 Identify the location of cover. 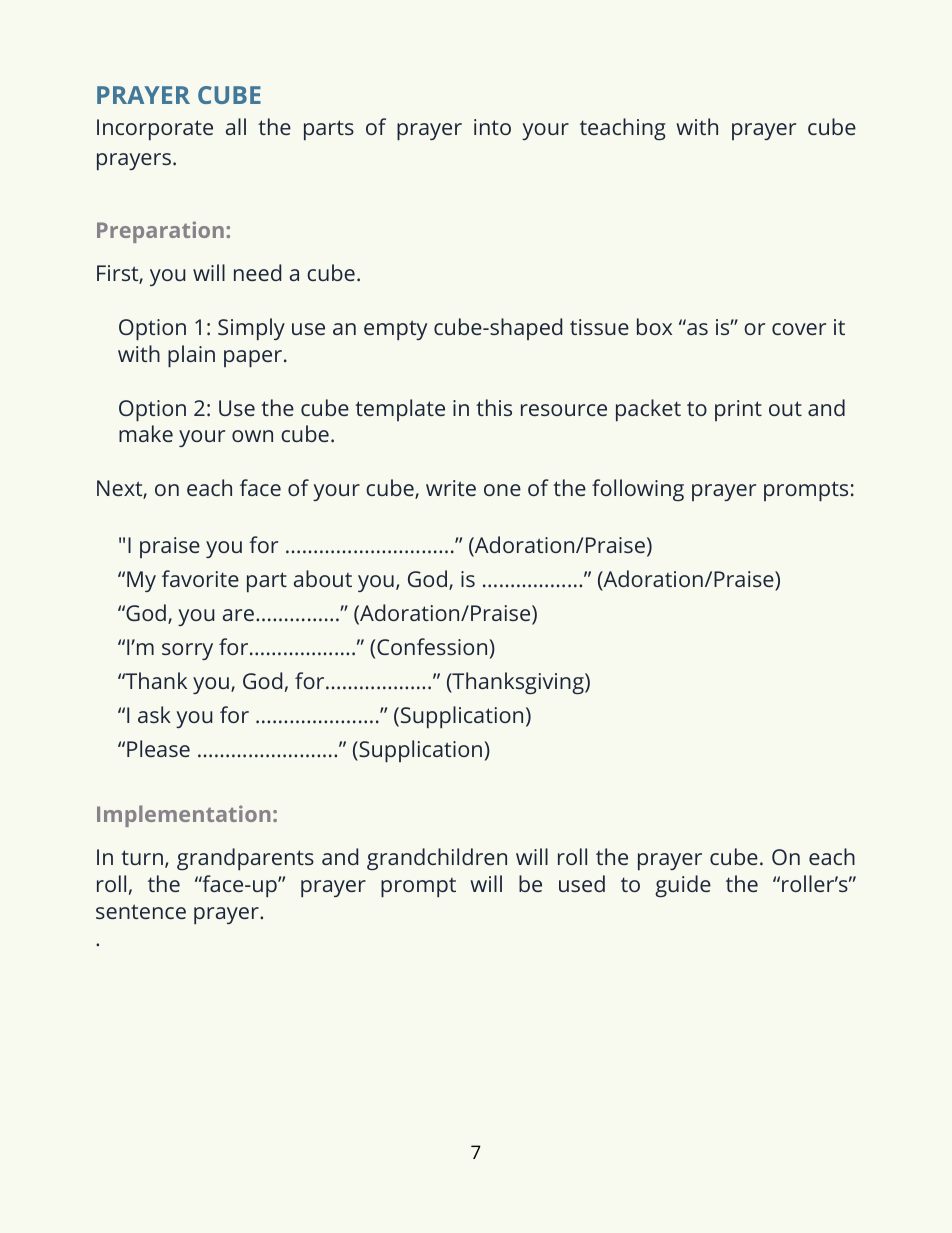
(799, 329).
